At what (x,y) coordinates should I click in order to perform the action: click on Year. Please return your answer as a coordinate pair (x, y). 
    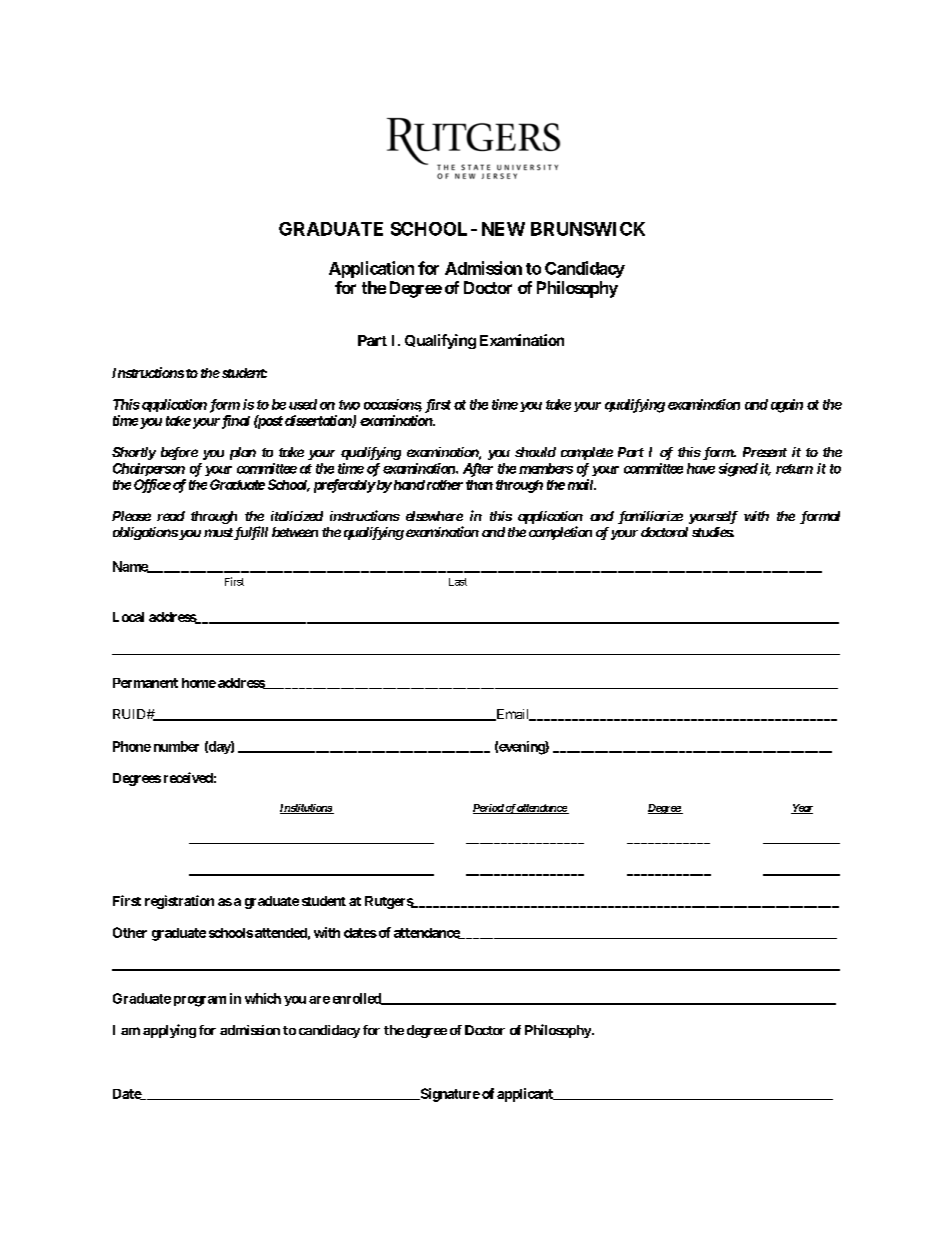
    Looking at the image, I should click on (802, 809).
